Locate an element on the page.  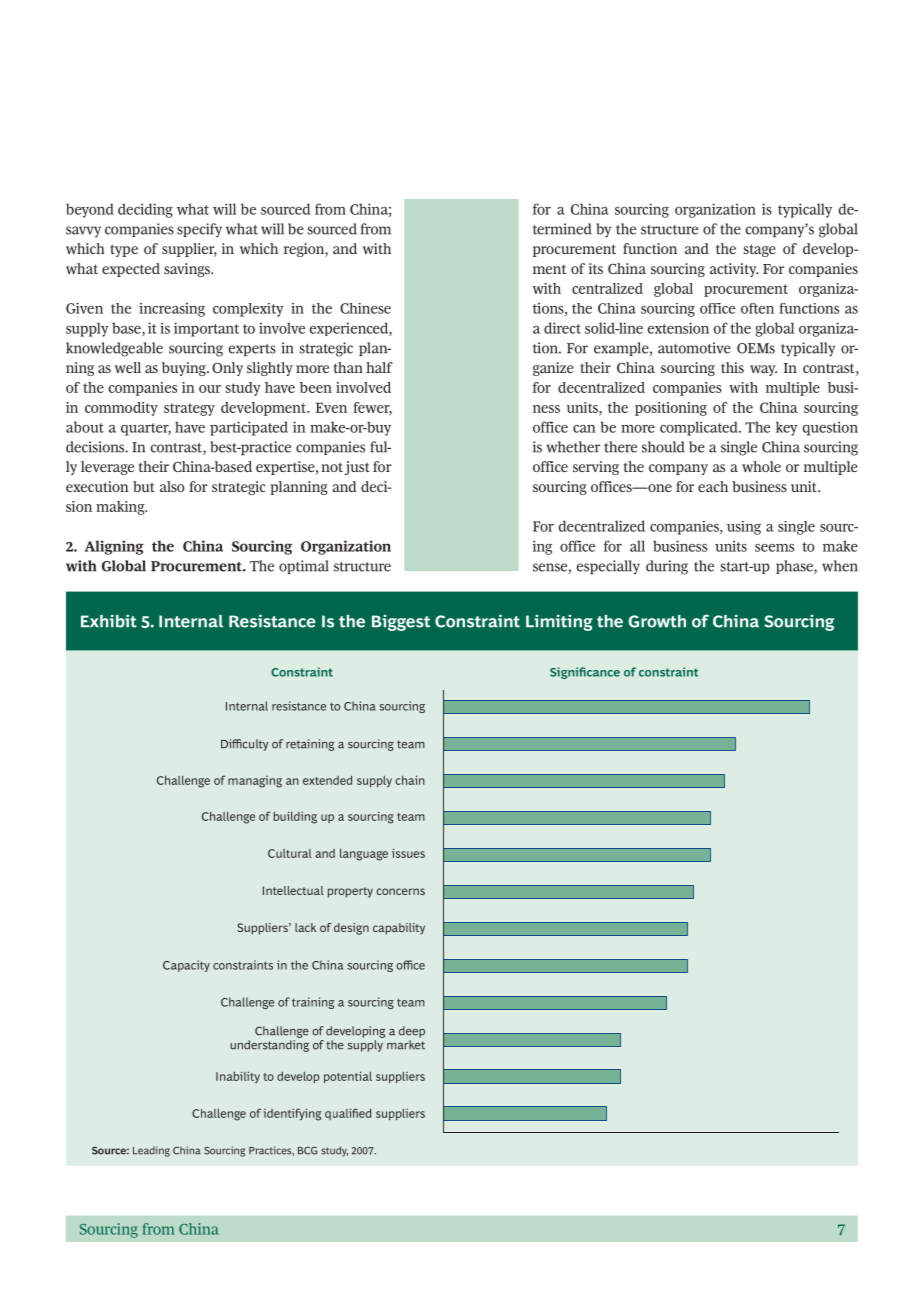
specify is located at coordinates (199, 230).
